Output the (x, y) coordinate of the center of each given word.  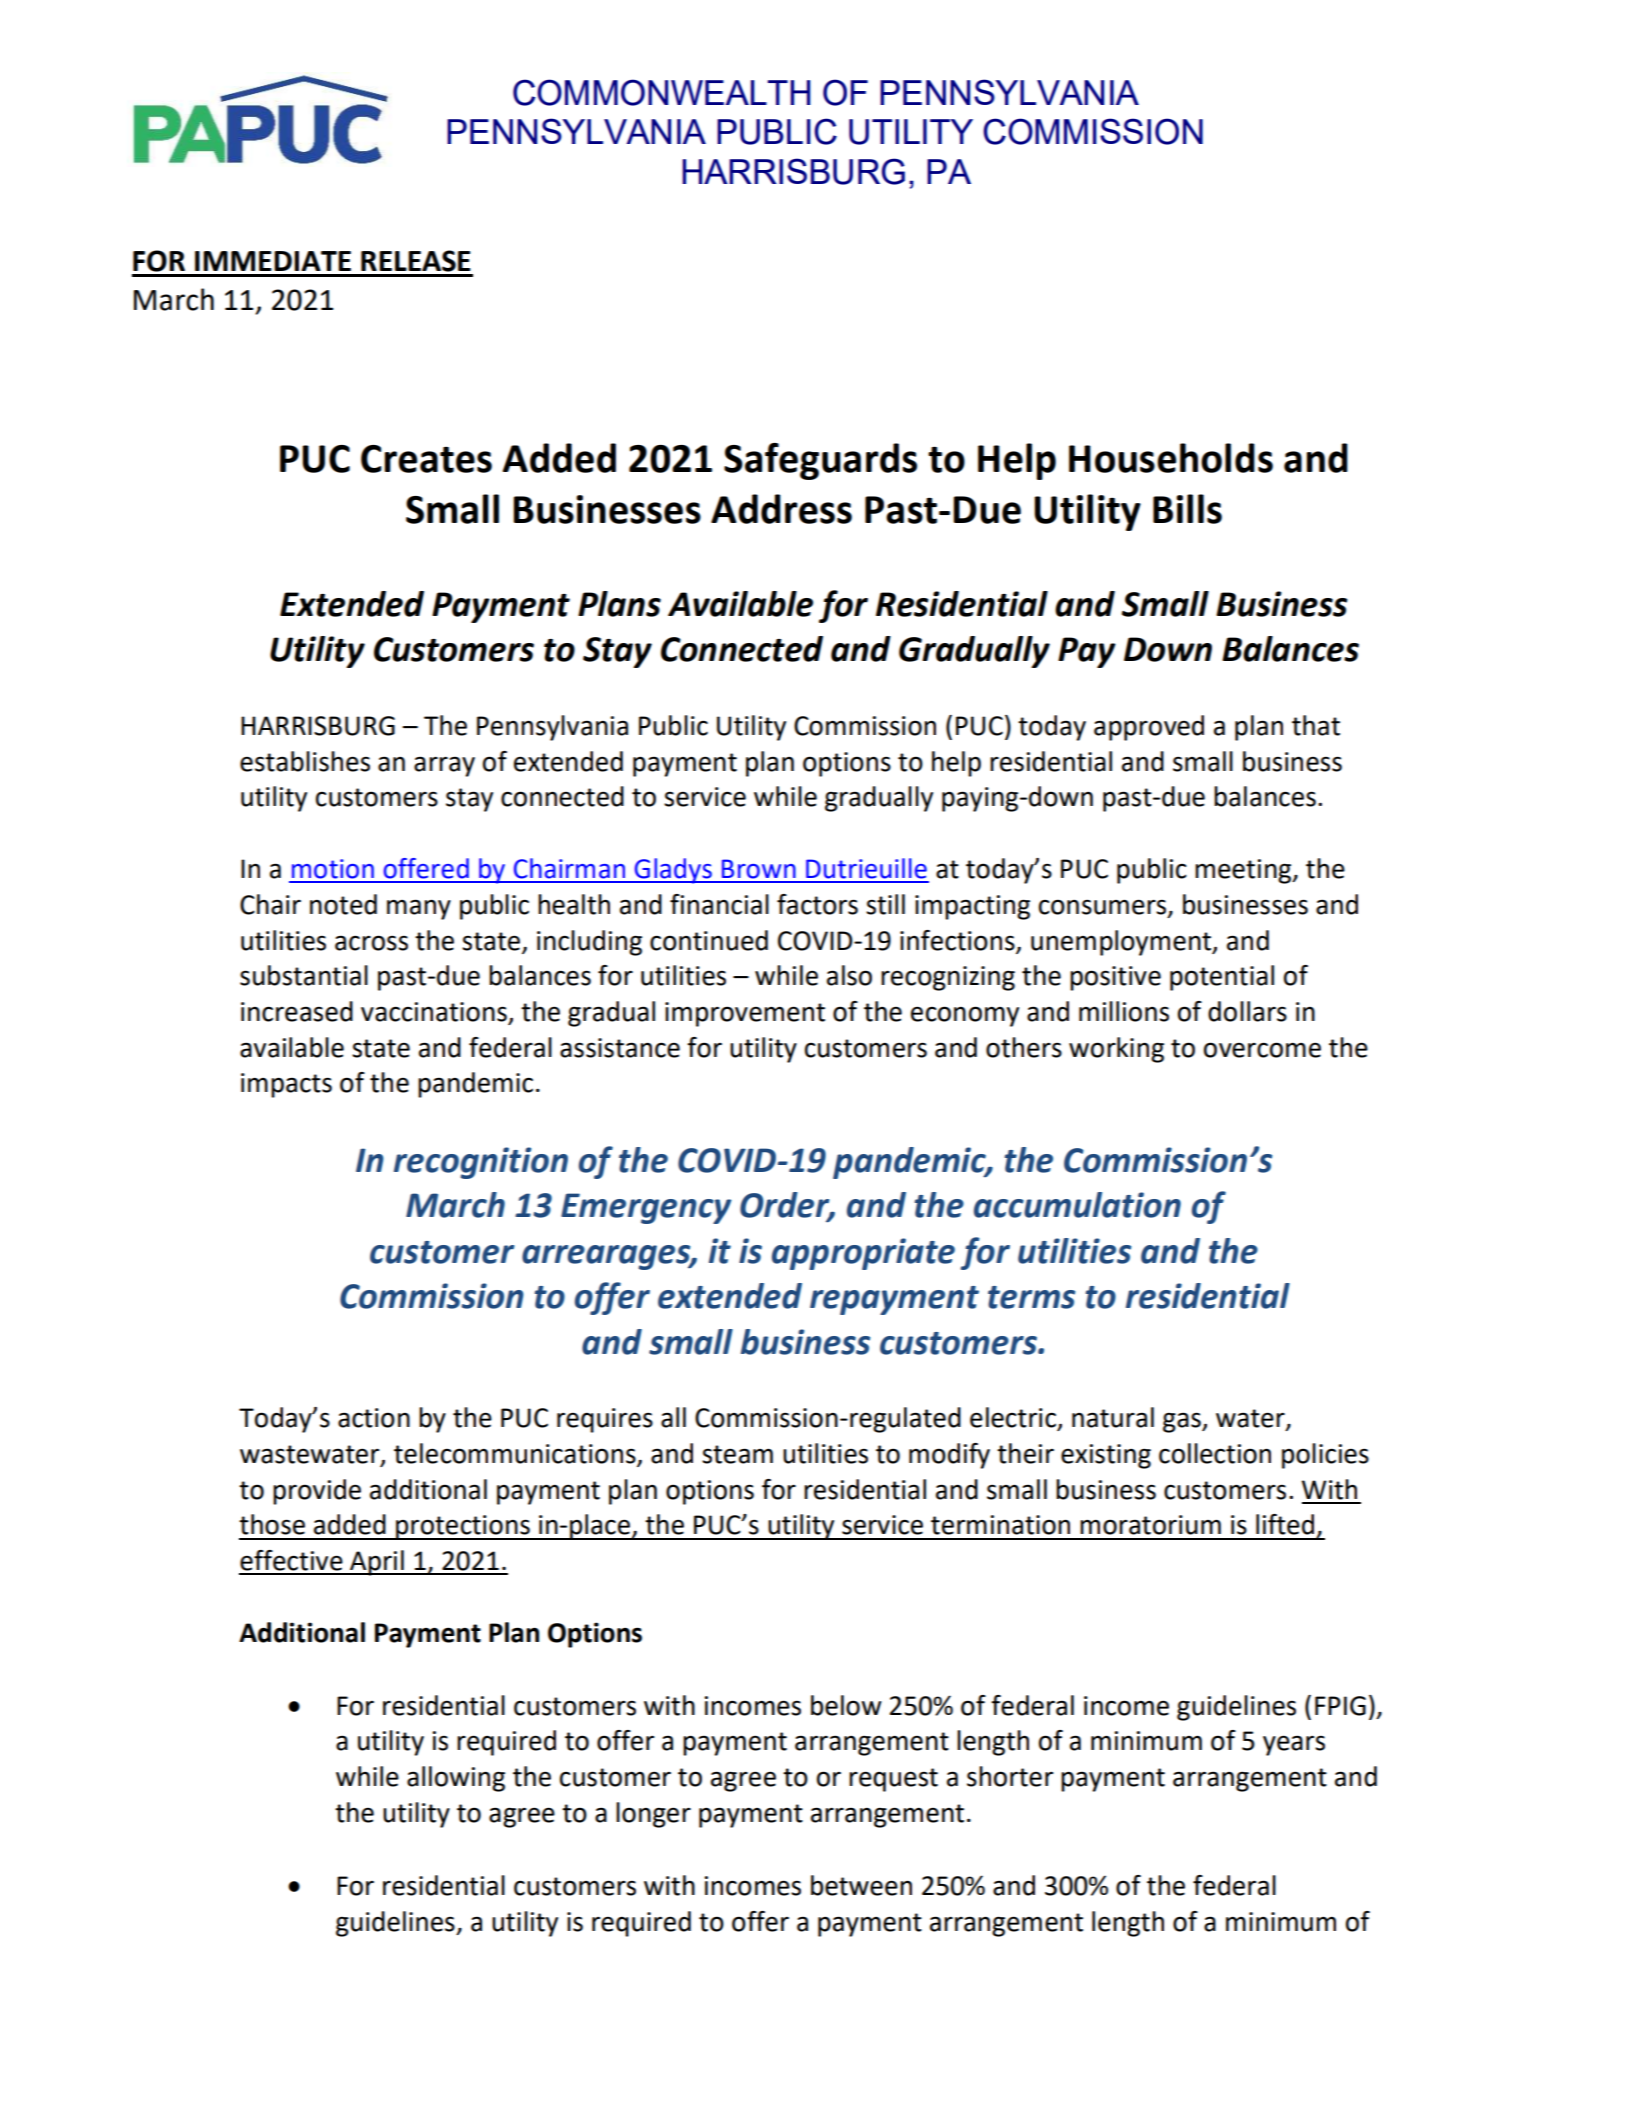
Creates (426, 459)
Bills (1187, 509)
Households (1171, 458)
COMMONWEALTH (662, 92)
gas (1183, 1422)
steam (737, 1454)
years (1294, 1745)
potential (1222, 978)
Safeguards (820, 461)
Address (781, 509)
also (849, 975)
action (374, 1418)
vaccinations (435, 1013)
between (861, 1885)
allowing (456, 1779)
